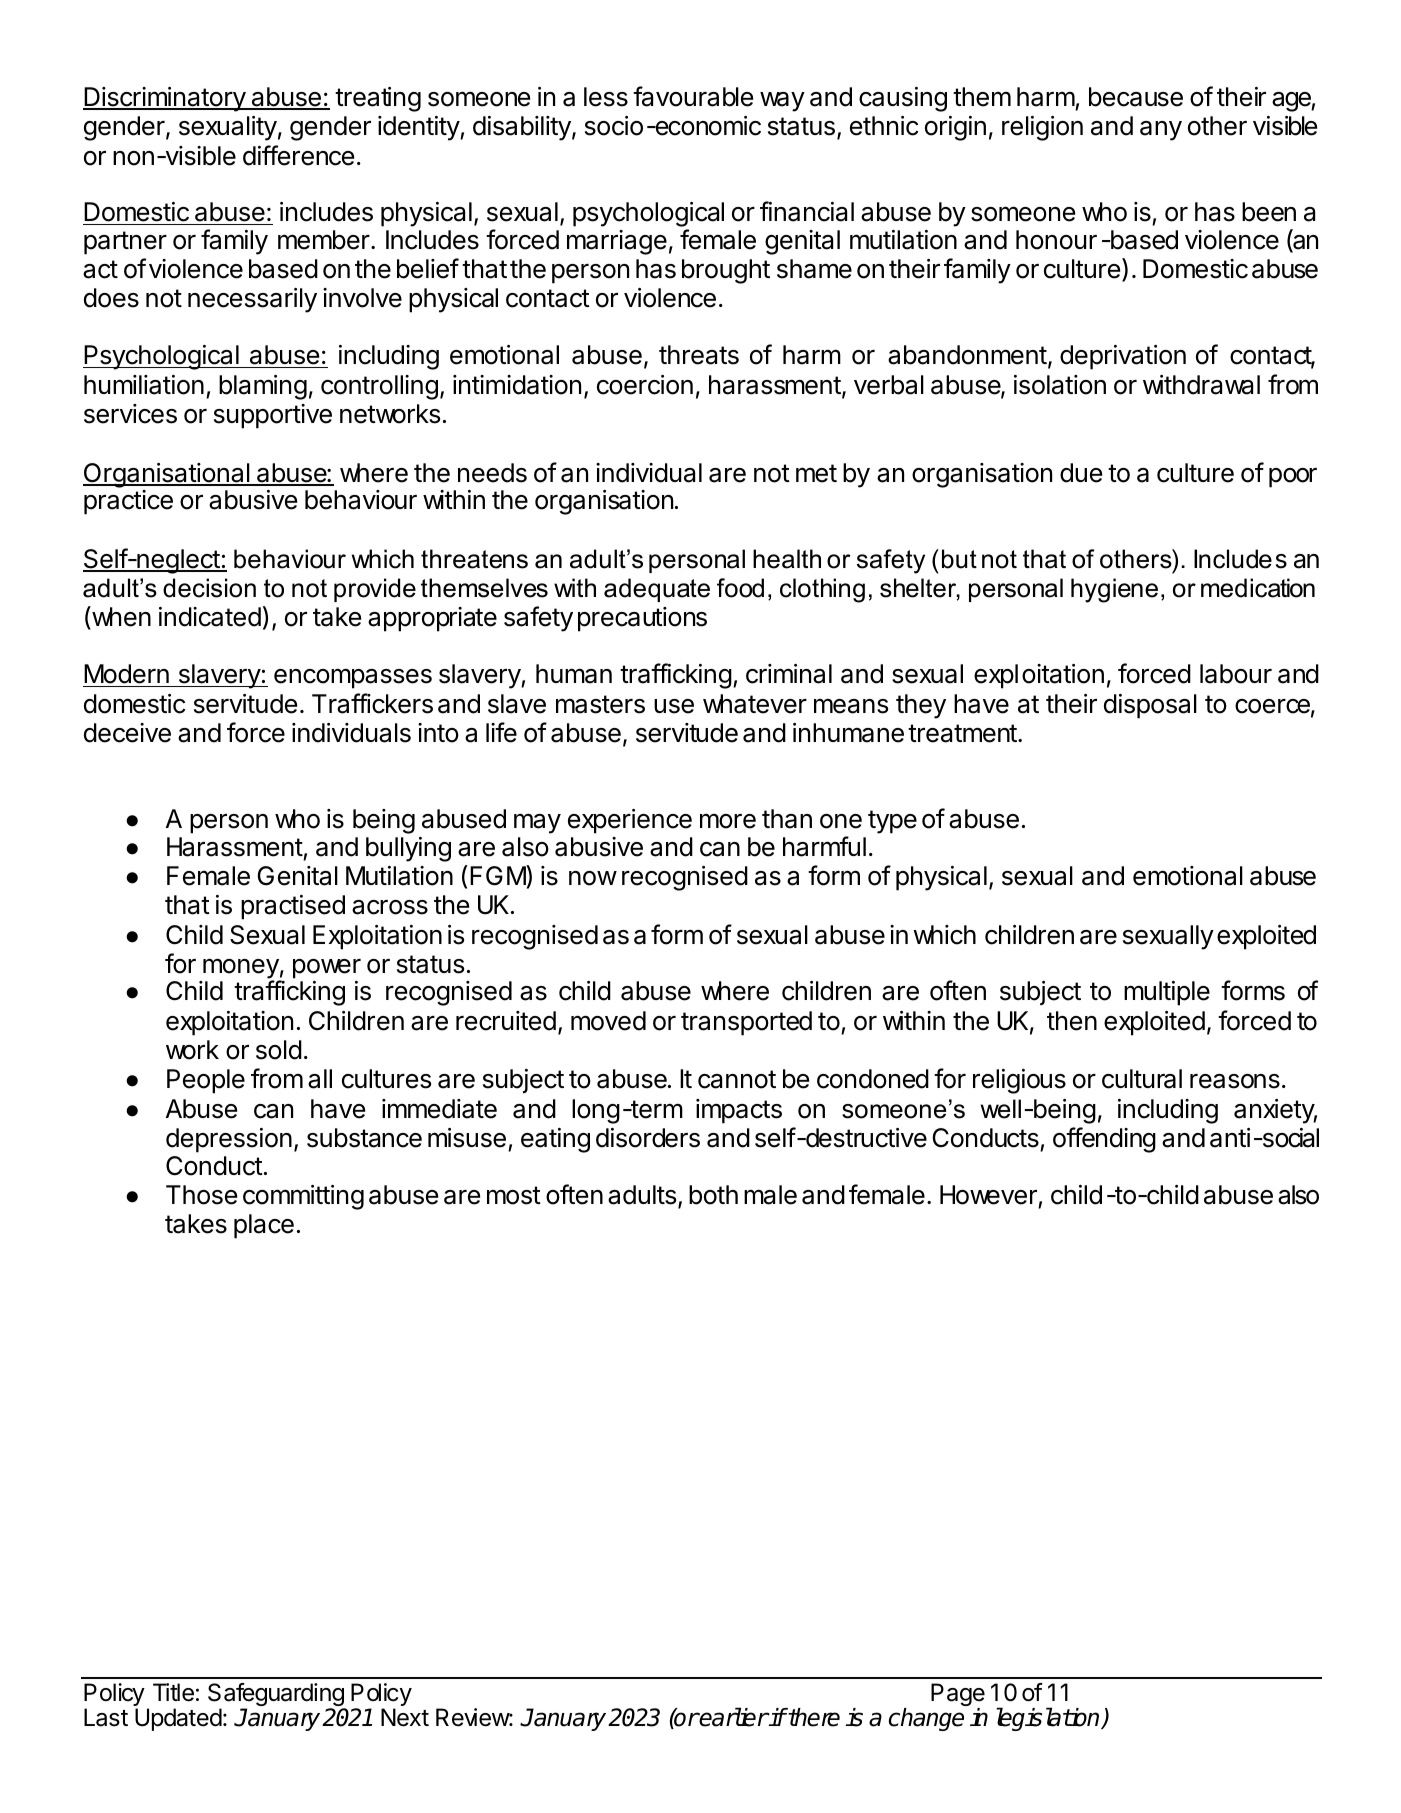  I want to click on Safeguarding, so click(277, 1696).
